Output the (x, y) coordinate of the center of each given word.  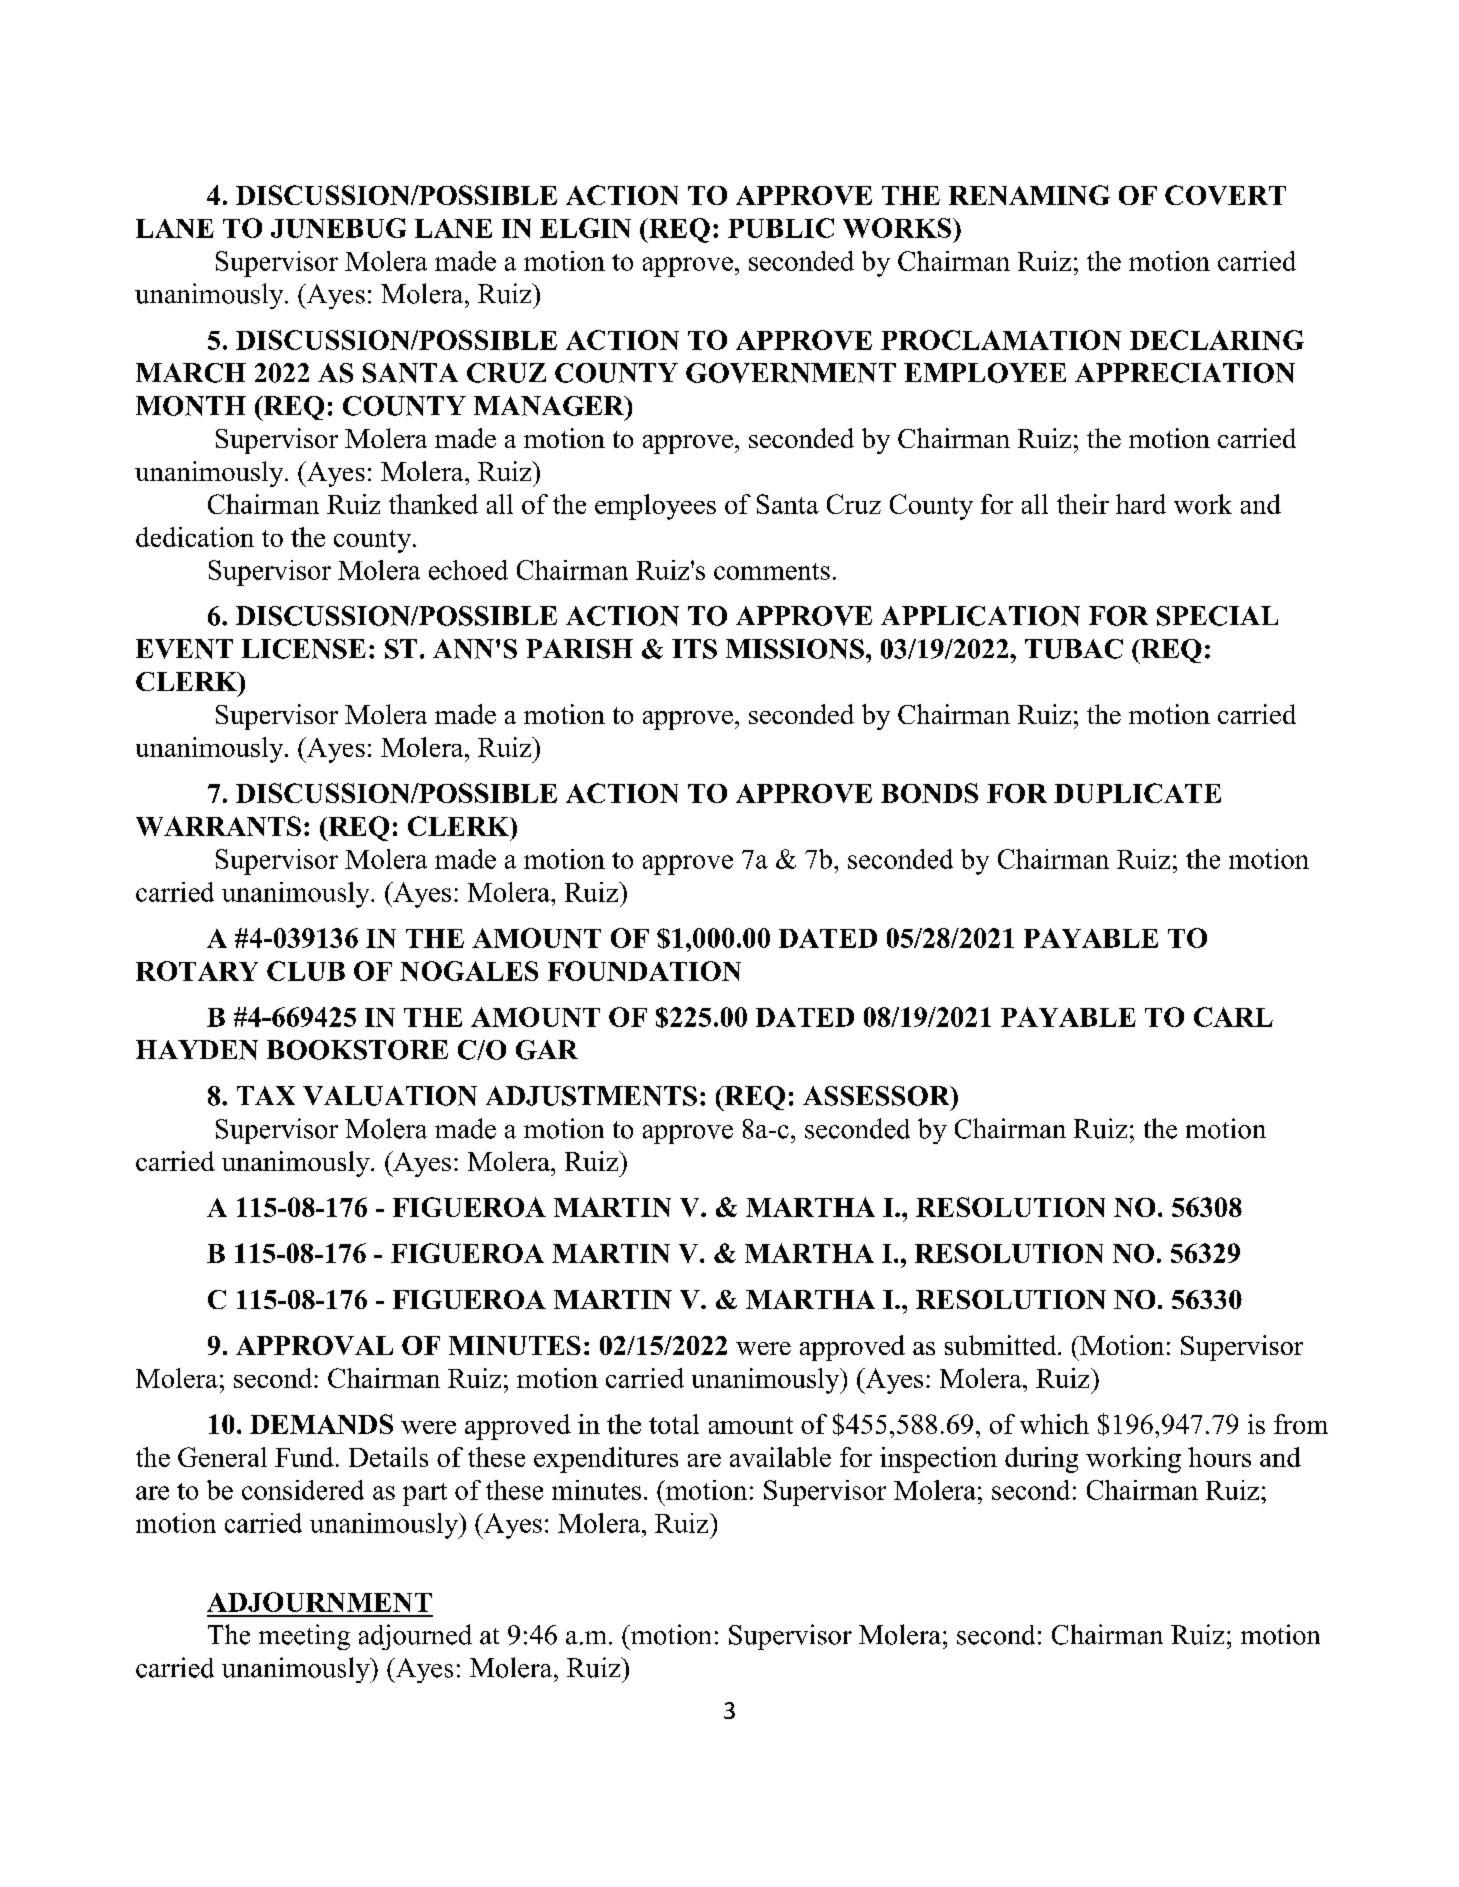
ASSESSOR (877, 1096)
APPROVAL (314, 1345)
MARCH (191, 373)
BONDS (929, 793)
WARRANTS (218, 826)
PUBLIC (781, 228)
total (674, 1424)
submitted (1002, 1345)
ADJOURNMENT (319, 1602)
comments (772, 571)
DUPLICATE (1137, 793)
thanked (433, 504)
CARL (1233, 1017)
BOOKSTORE (357, 1050)
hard (1141, 504)
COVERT (1225, 195)
